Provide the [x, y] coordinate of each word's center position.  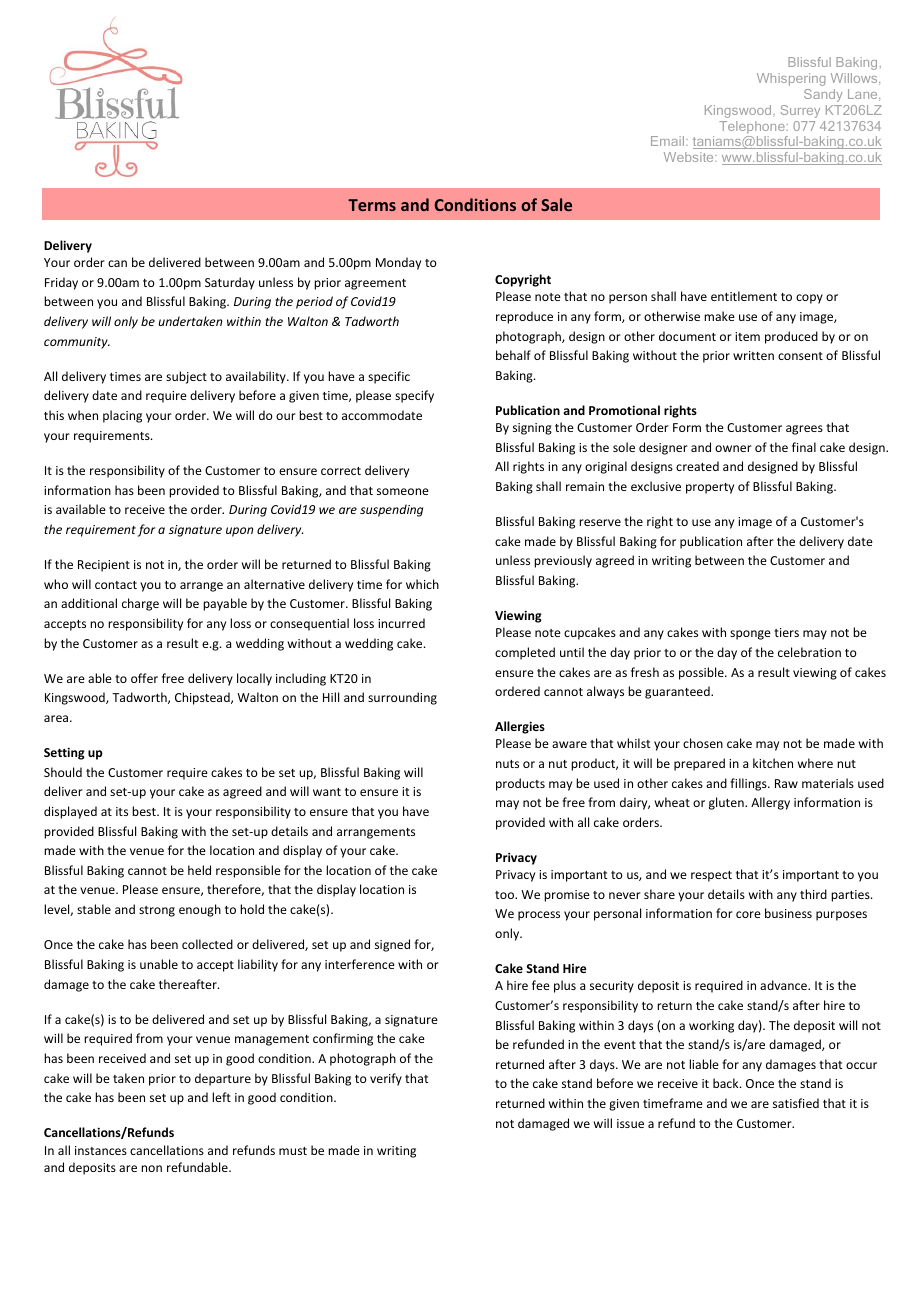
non [151, 1168]
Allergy [770, 803]
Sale [556, 204]
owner [733, 448]
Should [63, 772]
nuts [507, 764]
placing [122, 416]
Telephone [752, 127]
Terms [372, 205]
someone [403, 491]
